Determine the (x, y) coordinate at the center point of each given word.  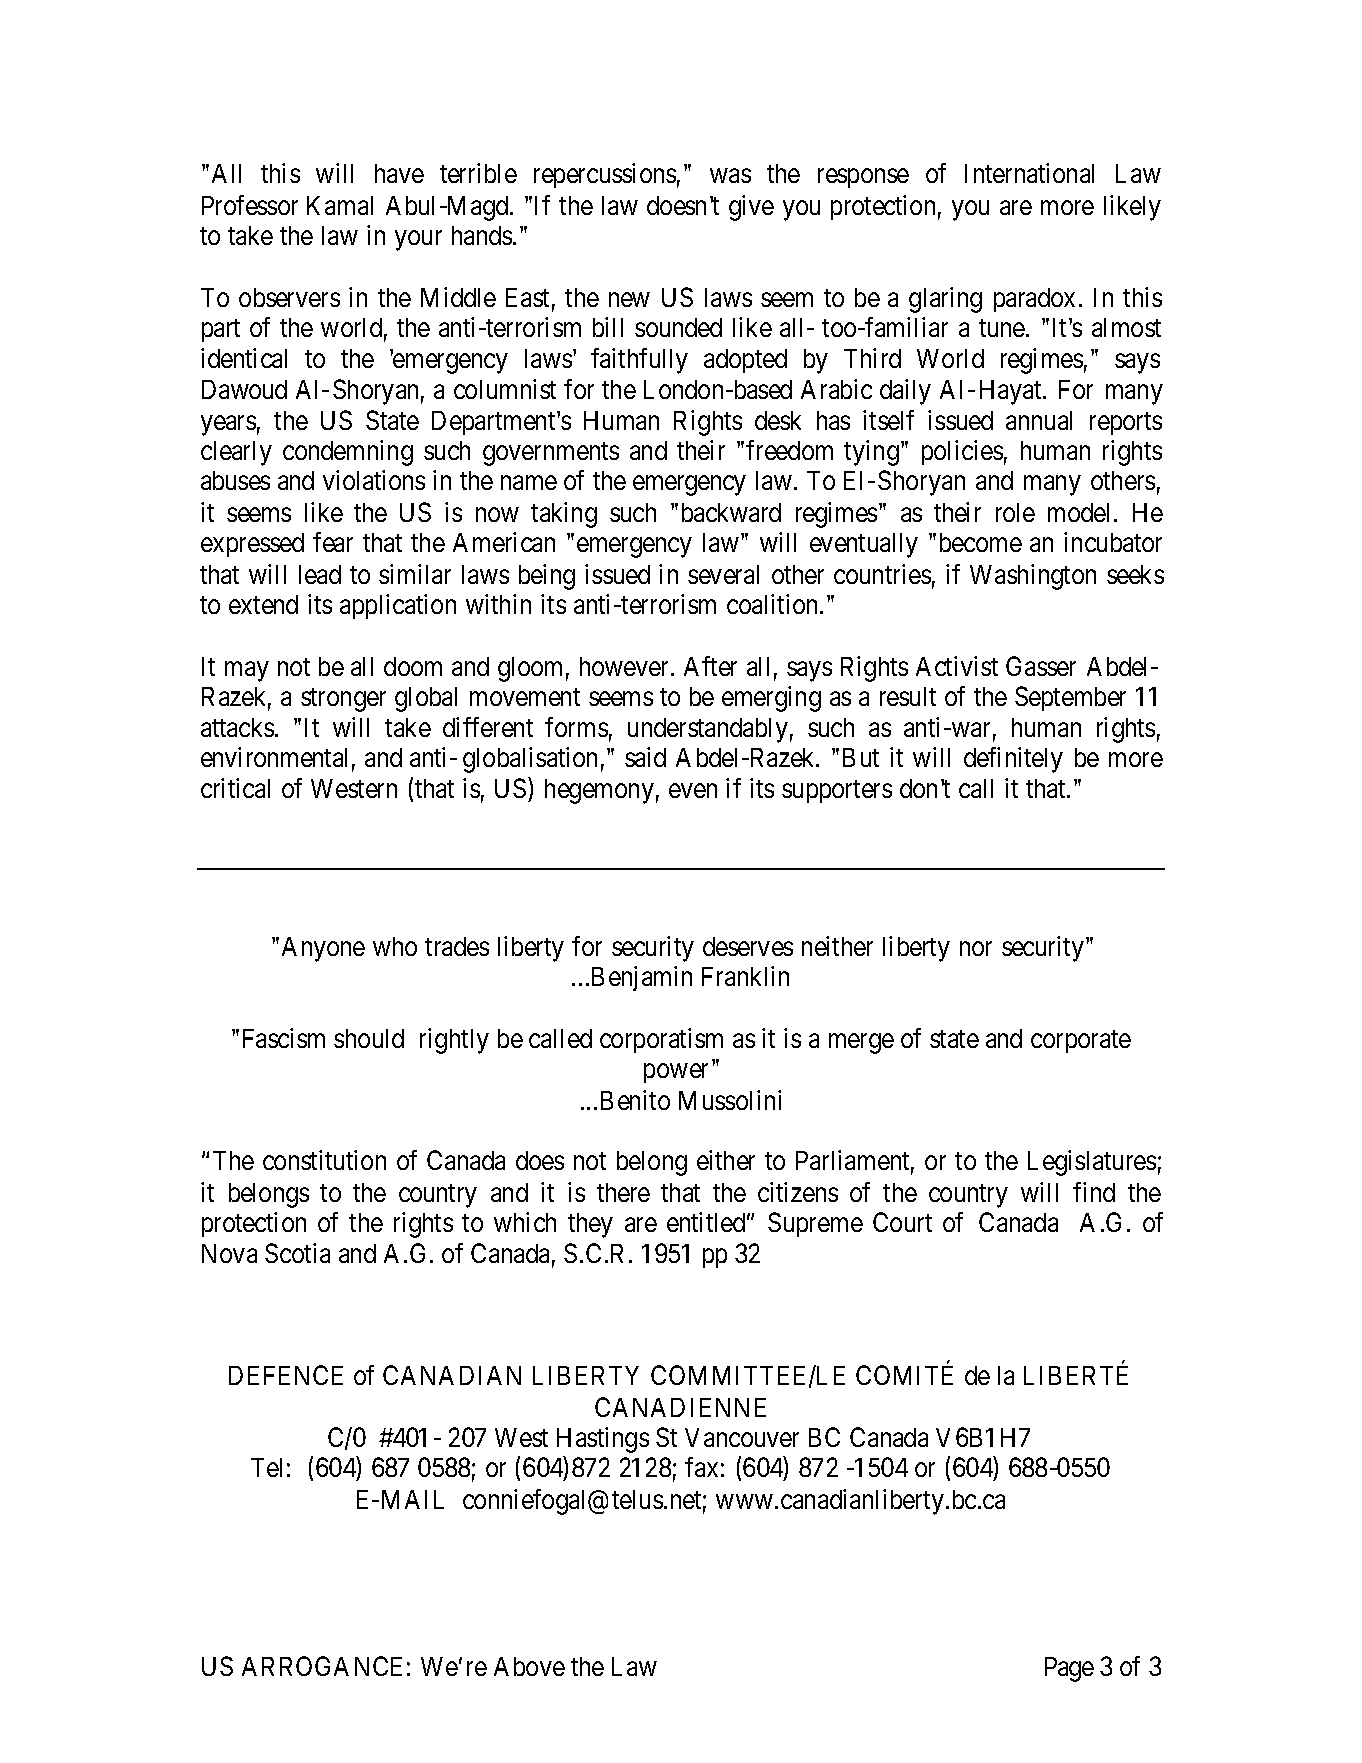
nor (976, 949)
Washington (1033, 577)
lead (320, 574)
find (1094, 1192)
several (723, 574)
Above (529, 1666)
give (751, 208)
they (590, 1225)
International (1029, 173)
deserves (748, 946)
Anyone (323, 949)
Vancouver (742, 1437)
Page (1069, 1669)
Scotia (297, 1253)
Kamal (340, 205)
